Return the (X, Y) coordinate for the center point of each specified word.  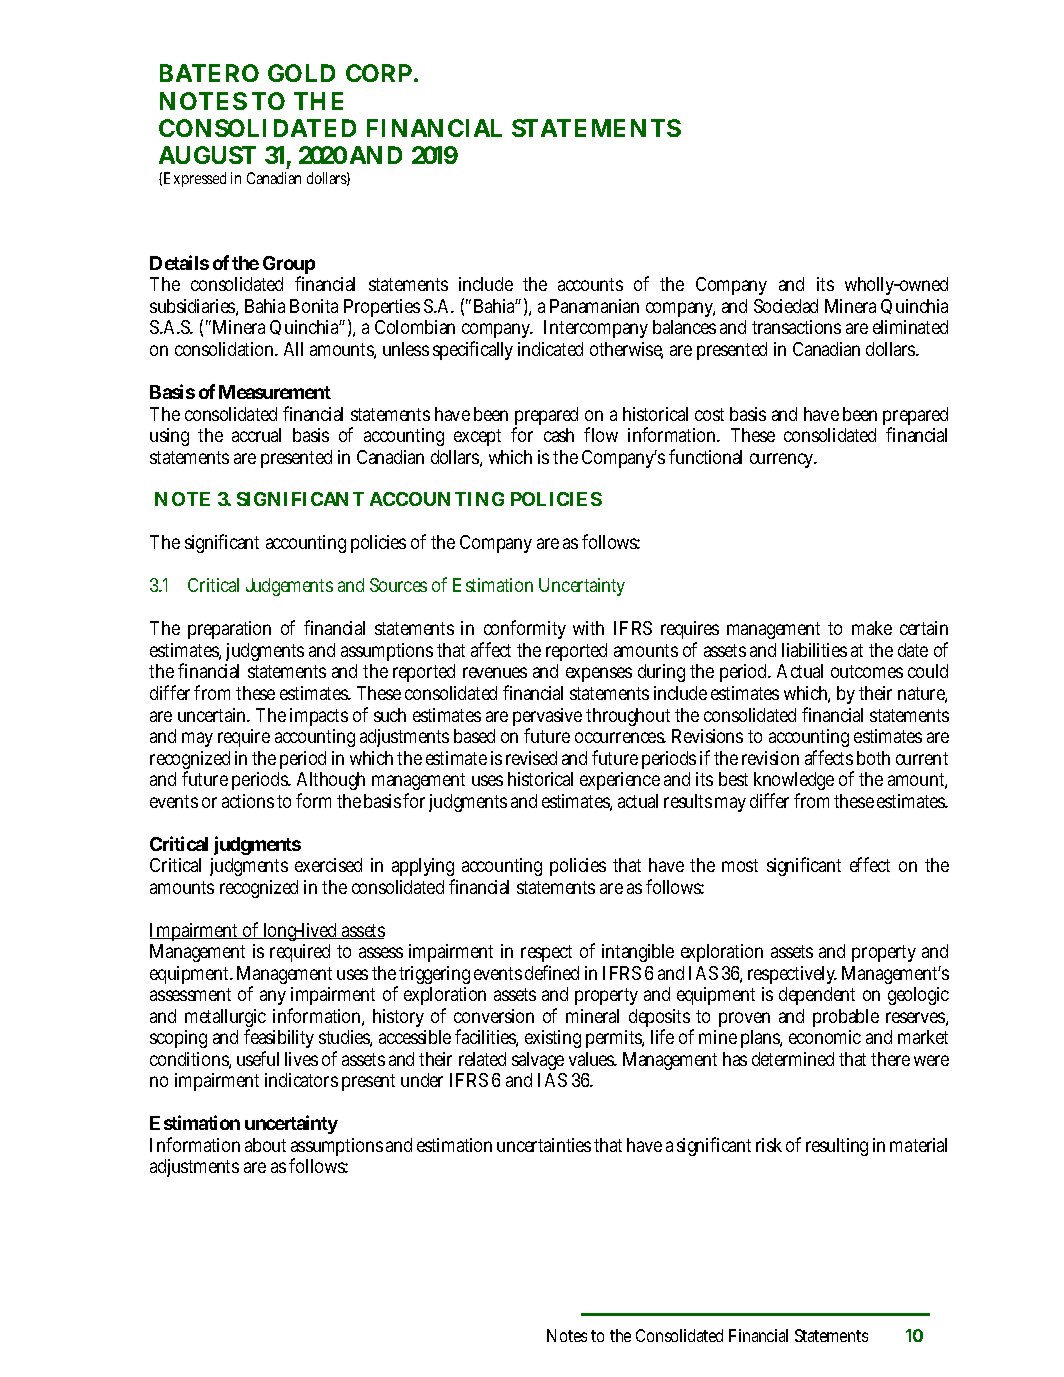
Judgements (289, 587)
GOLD (301, 73)
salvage (538, 1061)
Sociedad (786, 306)
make (872, 628)
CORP (380, 73)
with (588, 628)
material (918, 1145)
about (265, 1145)
